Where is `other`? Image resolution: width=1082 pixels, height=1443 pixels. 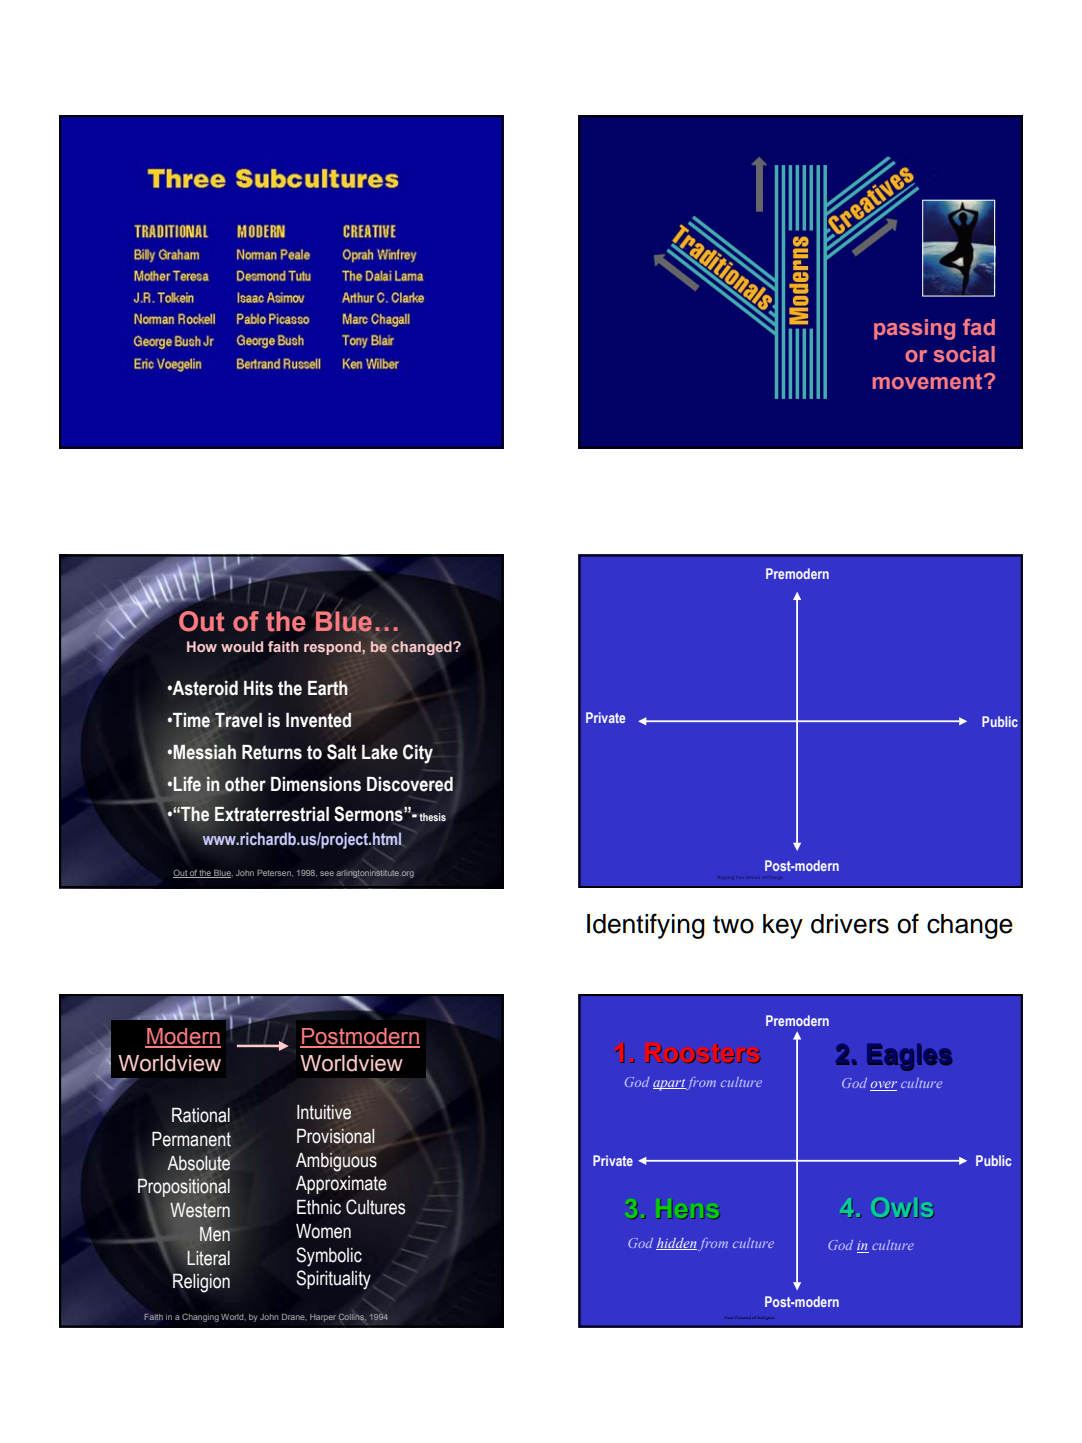
other is located at coordinates (245, 784).
